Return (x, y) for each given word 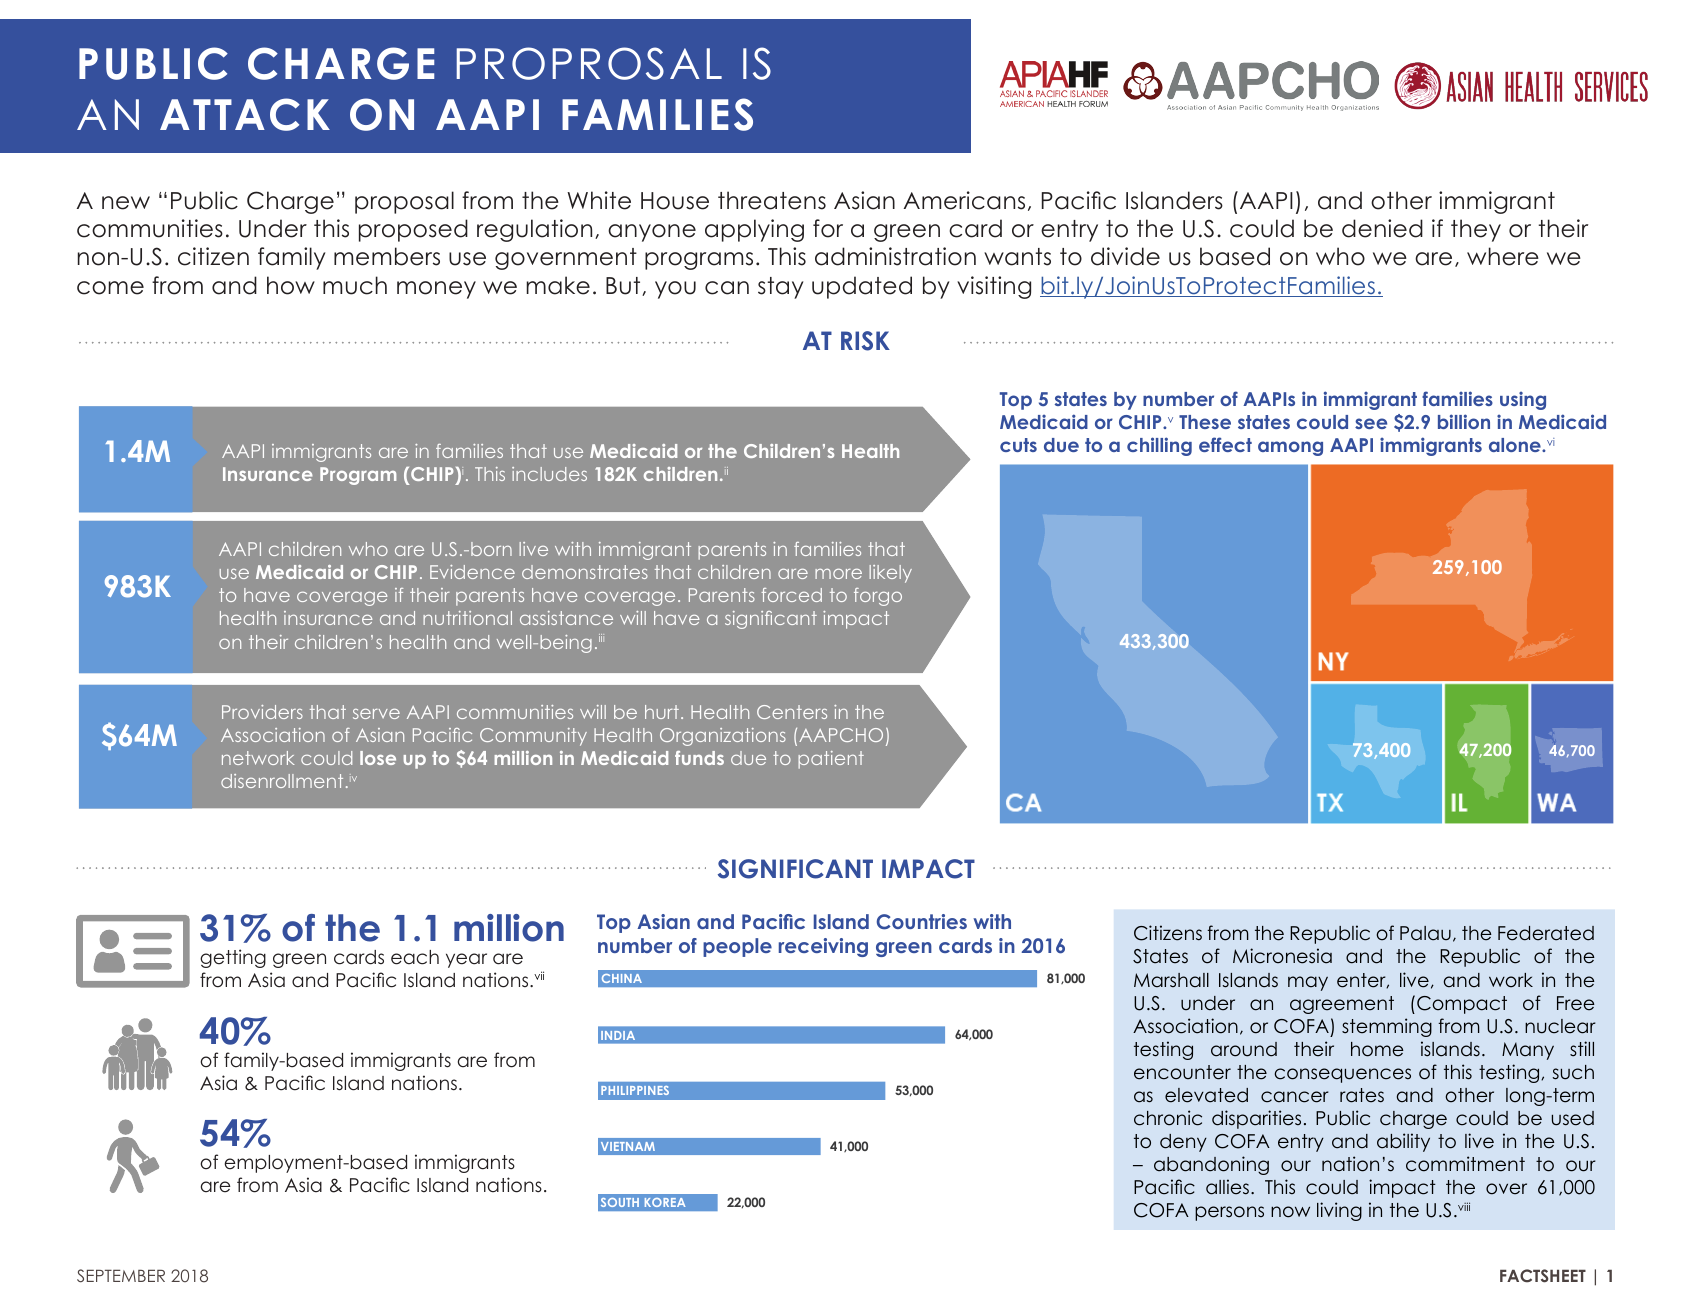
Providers (262, 712)
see (1371, 423)
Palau (1425, 933)
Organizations (723, 737)
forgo (878, 597)
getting (233, 958)
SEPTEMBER (121, 1276)
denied (1382, 228)
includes (549, 474)
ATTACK (245, 114)
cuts (1018, 445)
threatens (772, 200)
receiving (823, 947)
